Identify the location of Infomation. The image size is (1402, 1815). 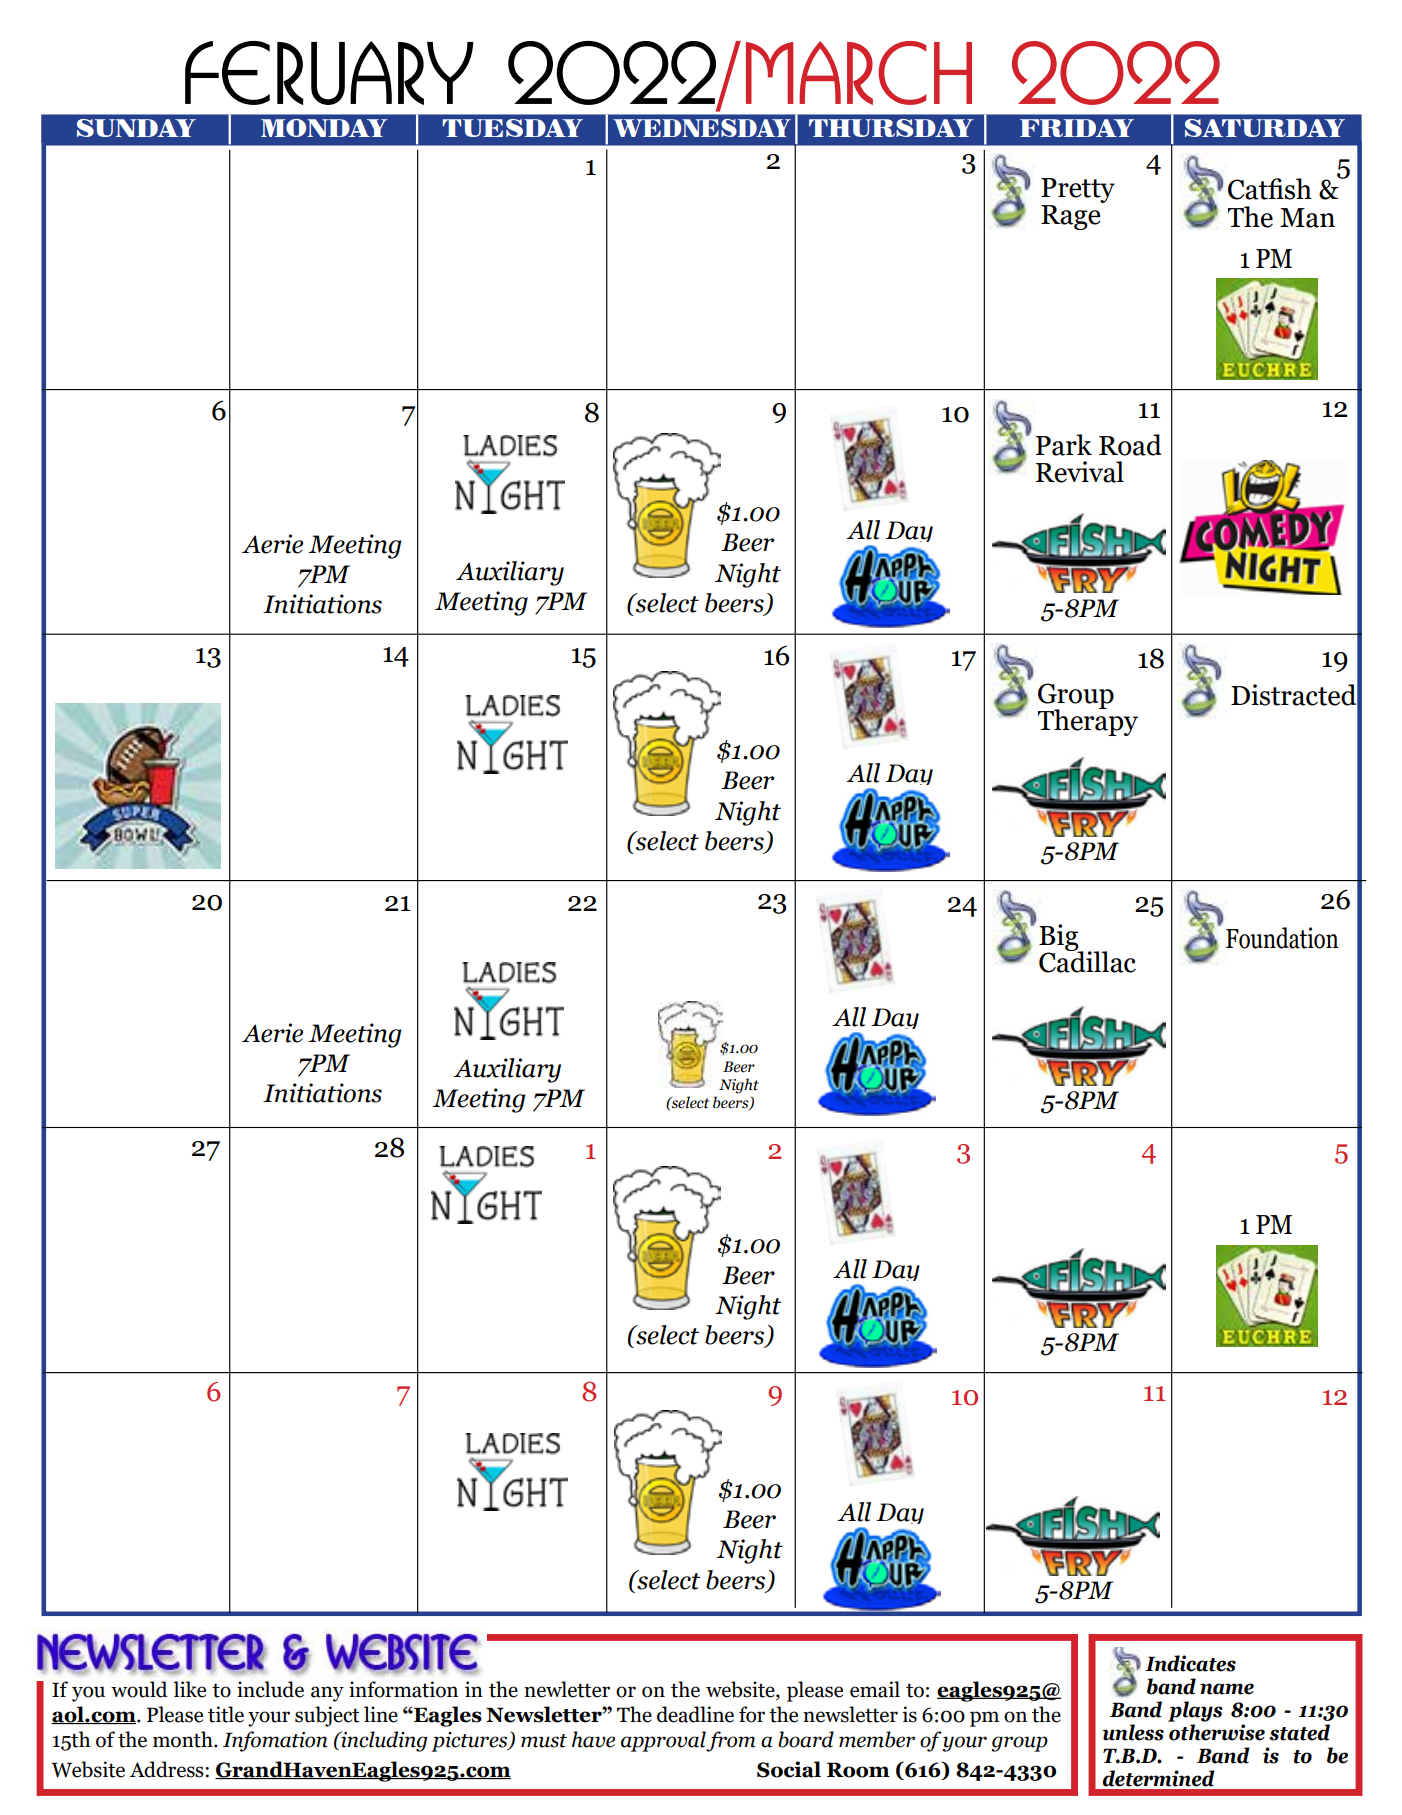
(275, 1741).
